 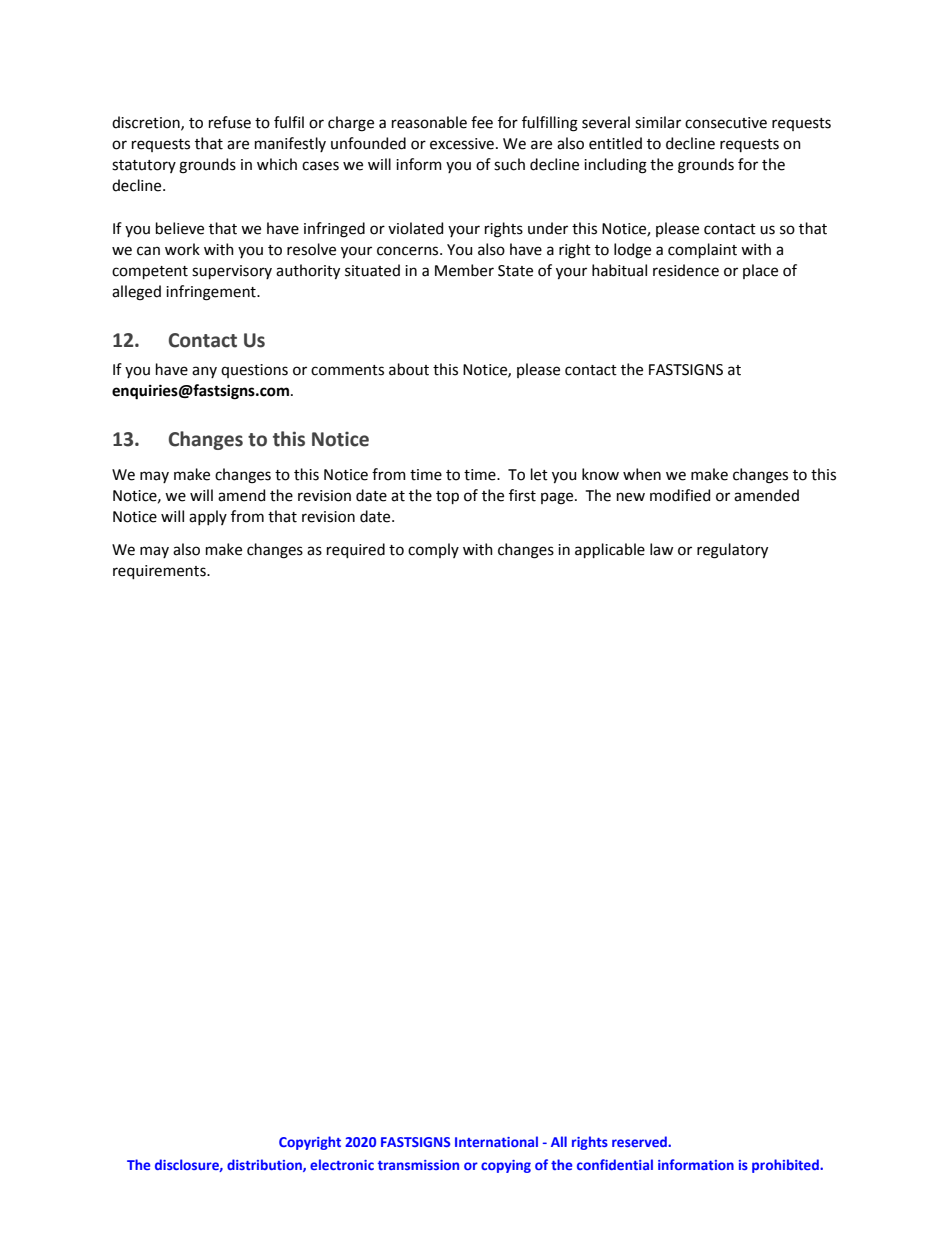 What do you see at coordinates (462, 144) in the image?
I see `excessive` at bounding box center [462, 144].
